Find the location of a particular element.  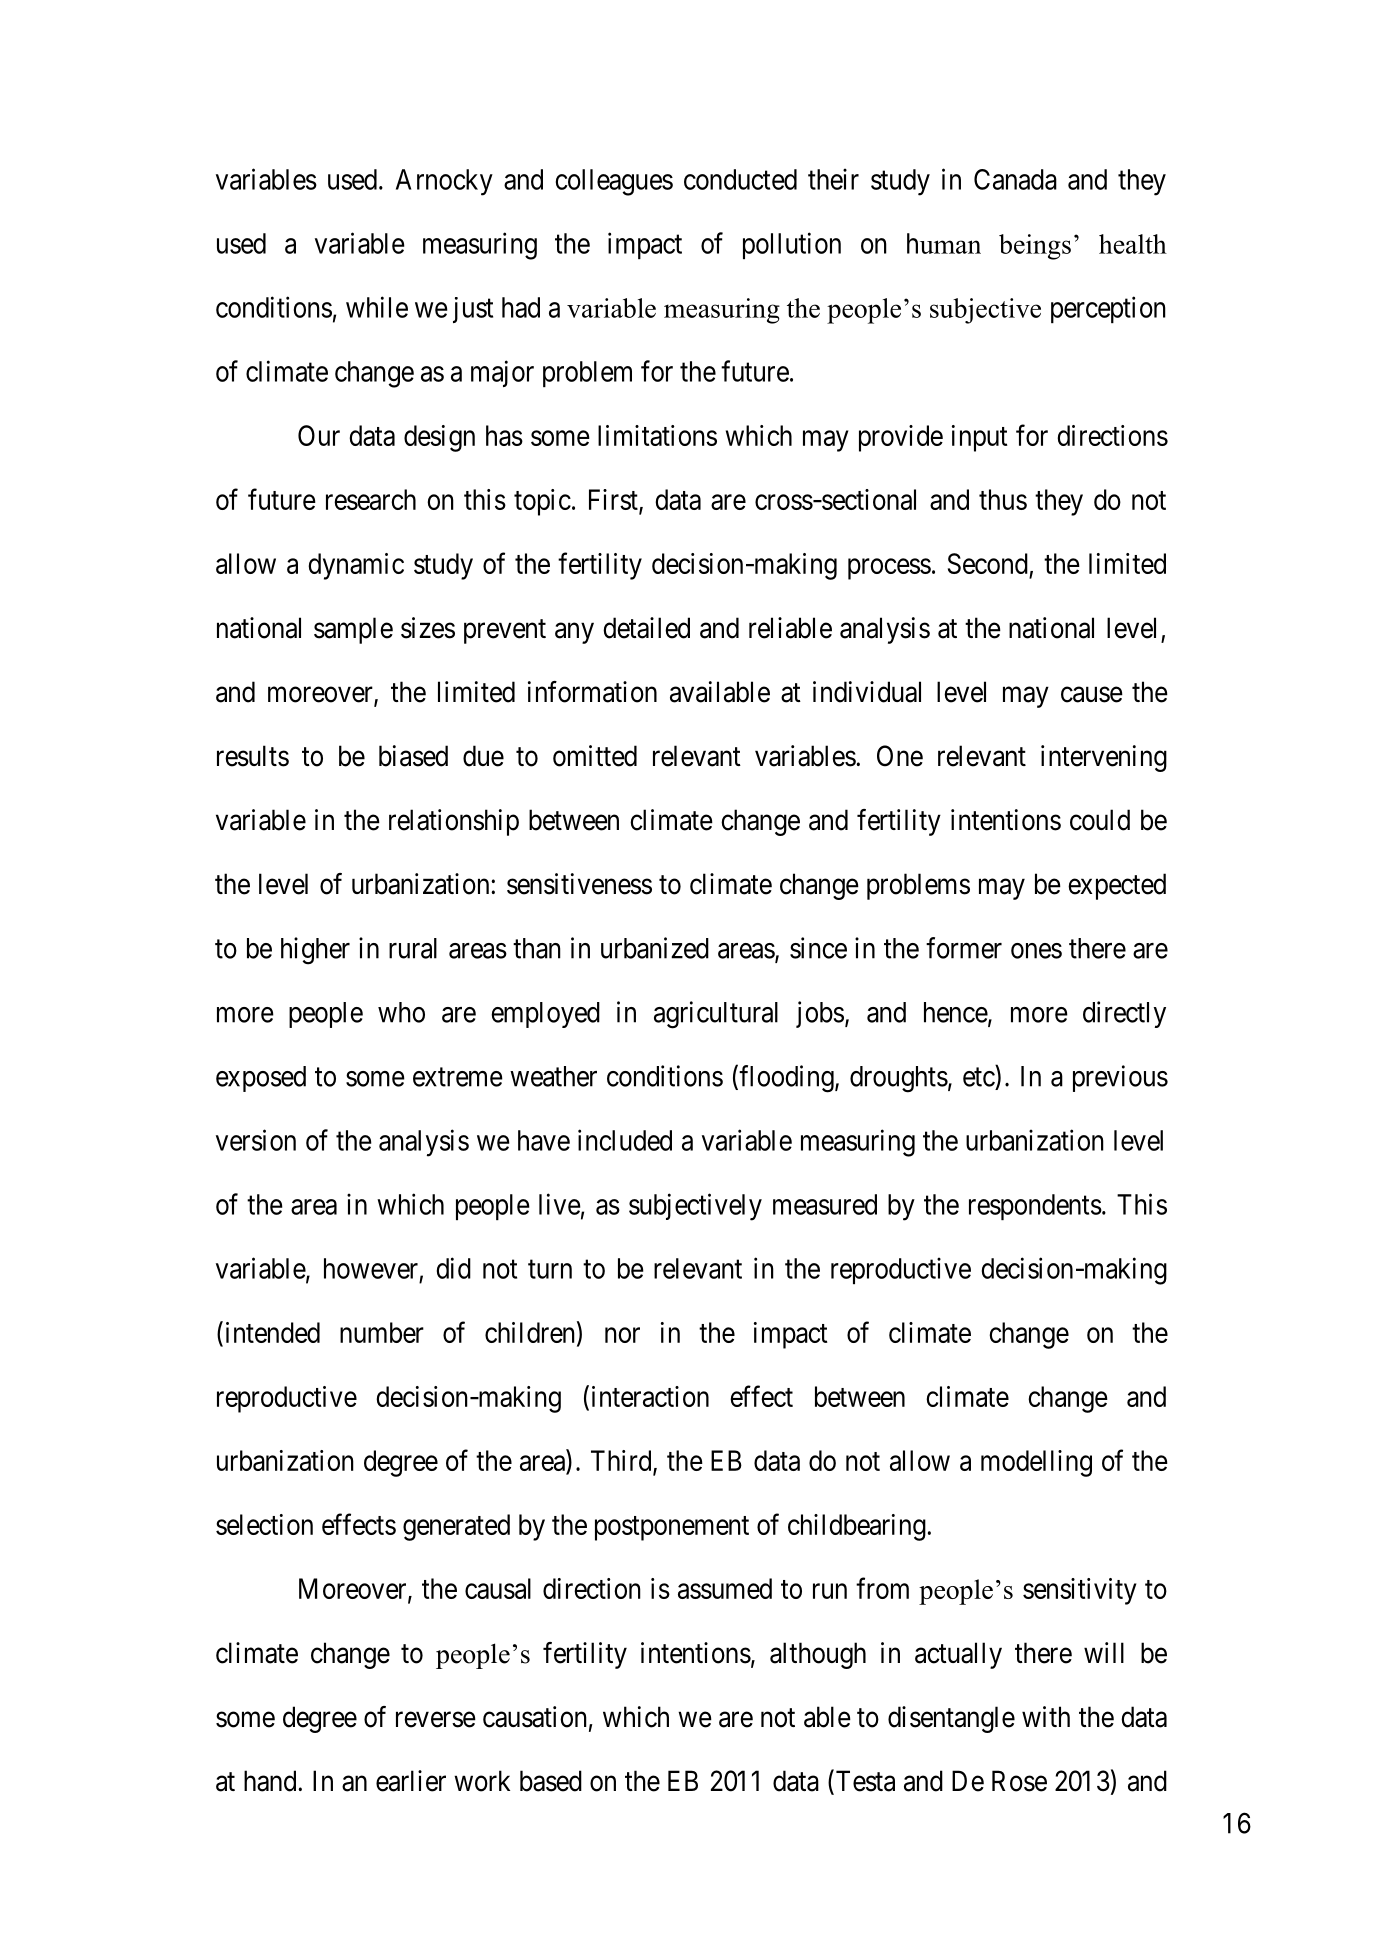

earlier is located at coordinates (411, 1781).
